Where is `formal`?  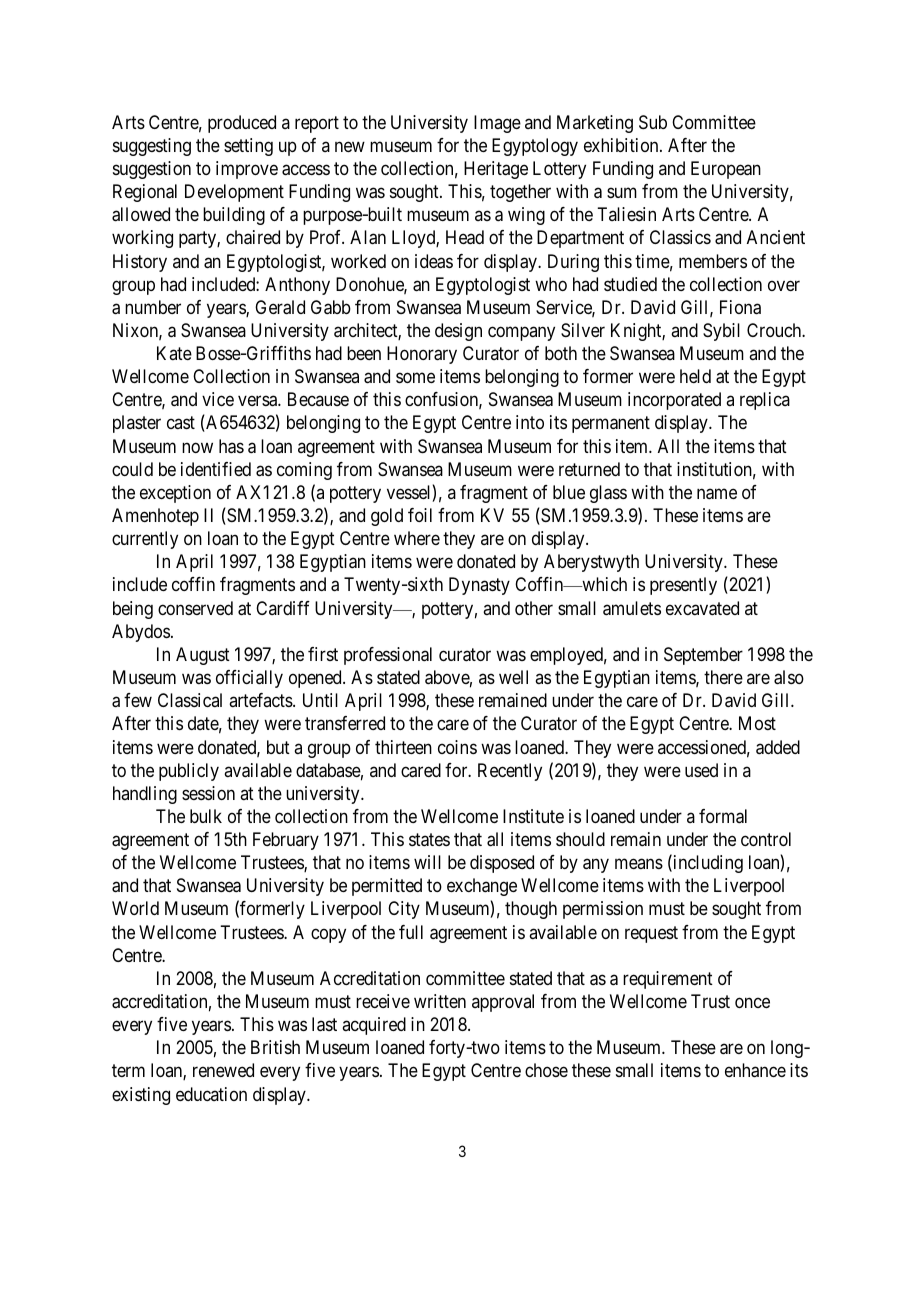 formal is located at coordinates (723, 816).
